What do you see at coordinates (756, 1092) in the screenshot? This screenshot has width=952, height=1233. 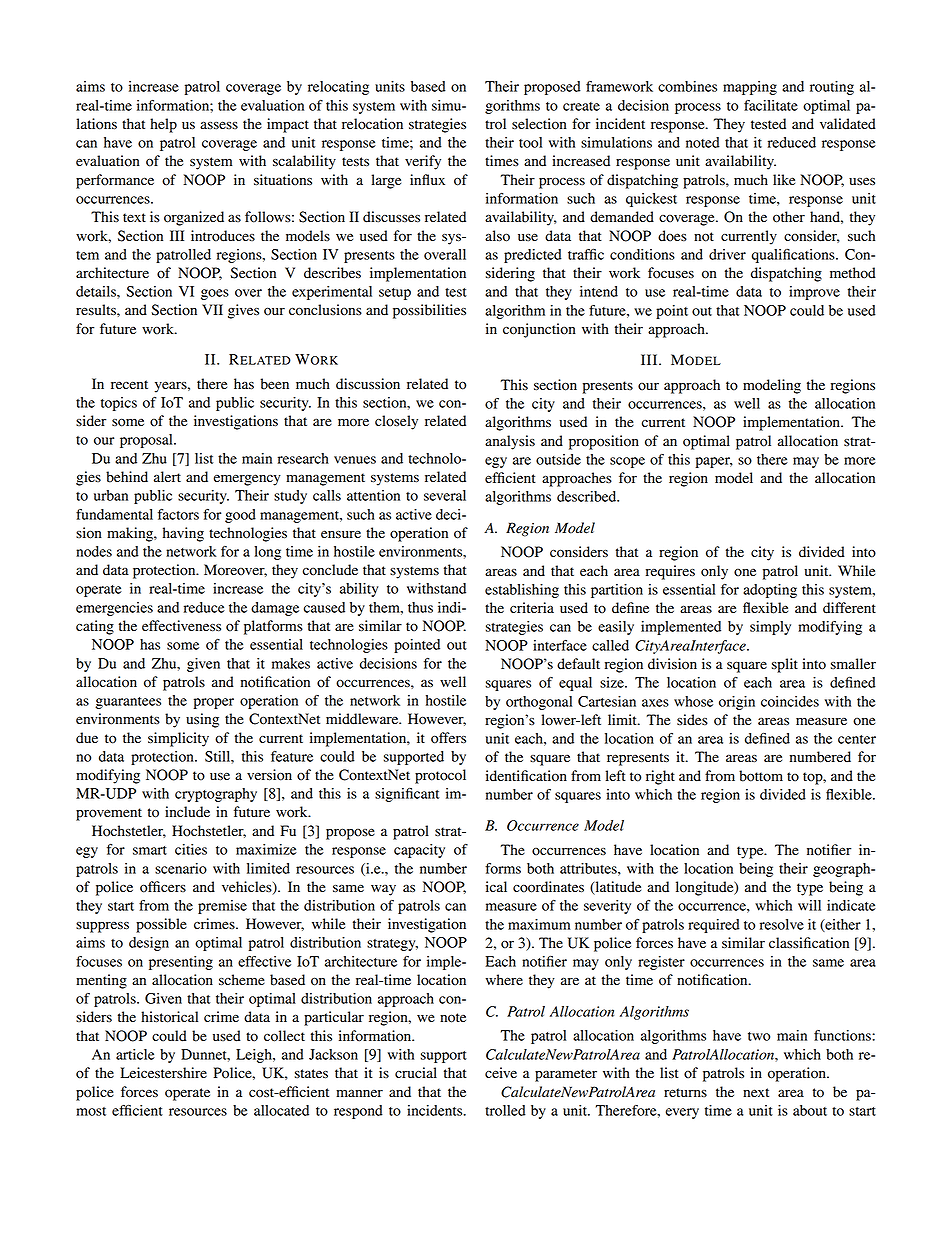 I see `next` at bounding box center [756, 1092].
